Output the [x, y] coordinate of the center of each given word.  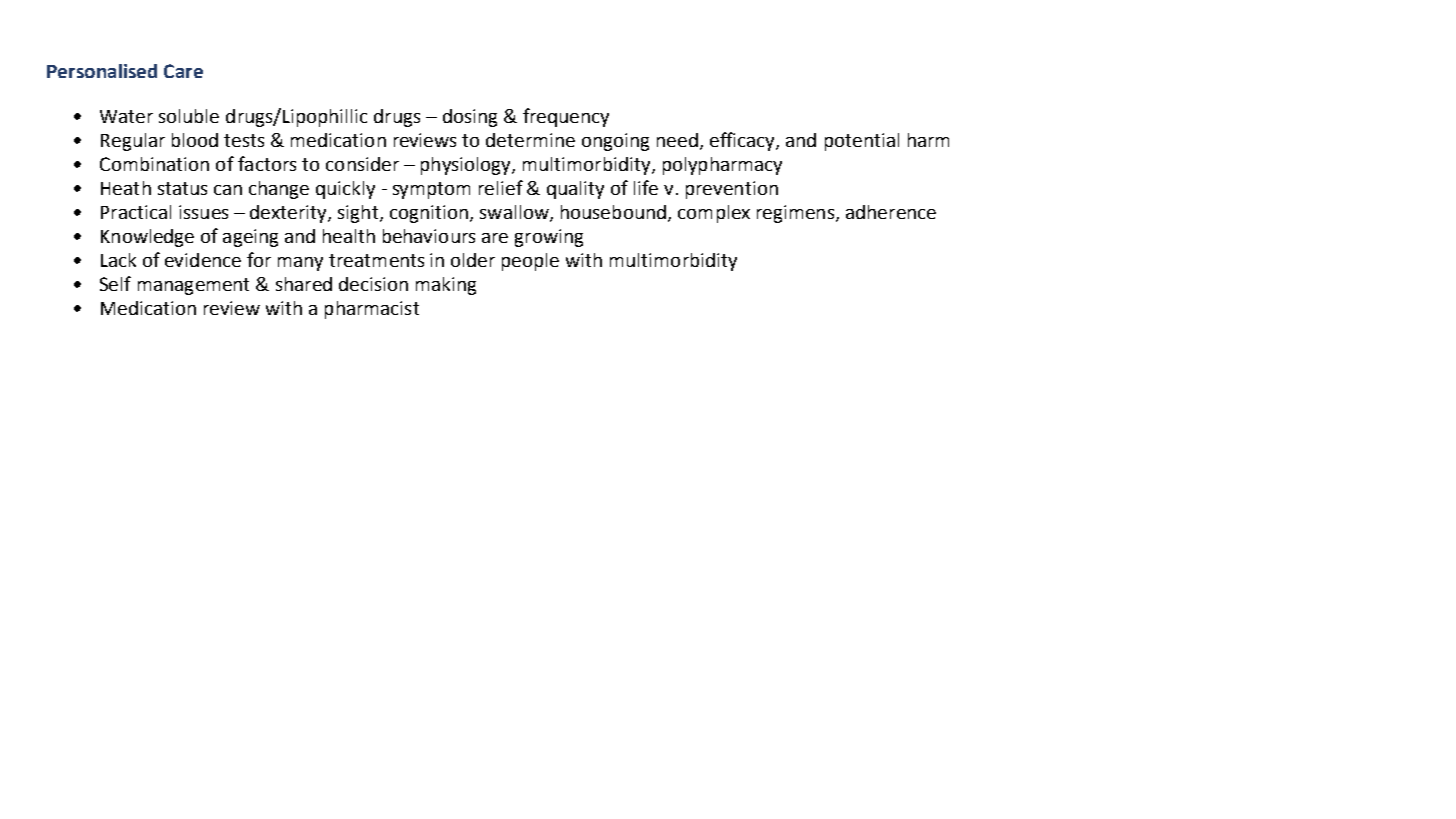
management [193, 286]
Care [183, 71]
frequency [566, 117]
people [530, 262]
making [446, 286]
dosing [470, 118]
